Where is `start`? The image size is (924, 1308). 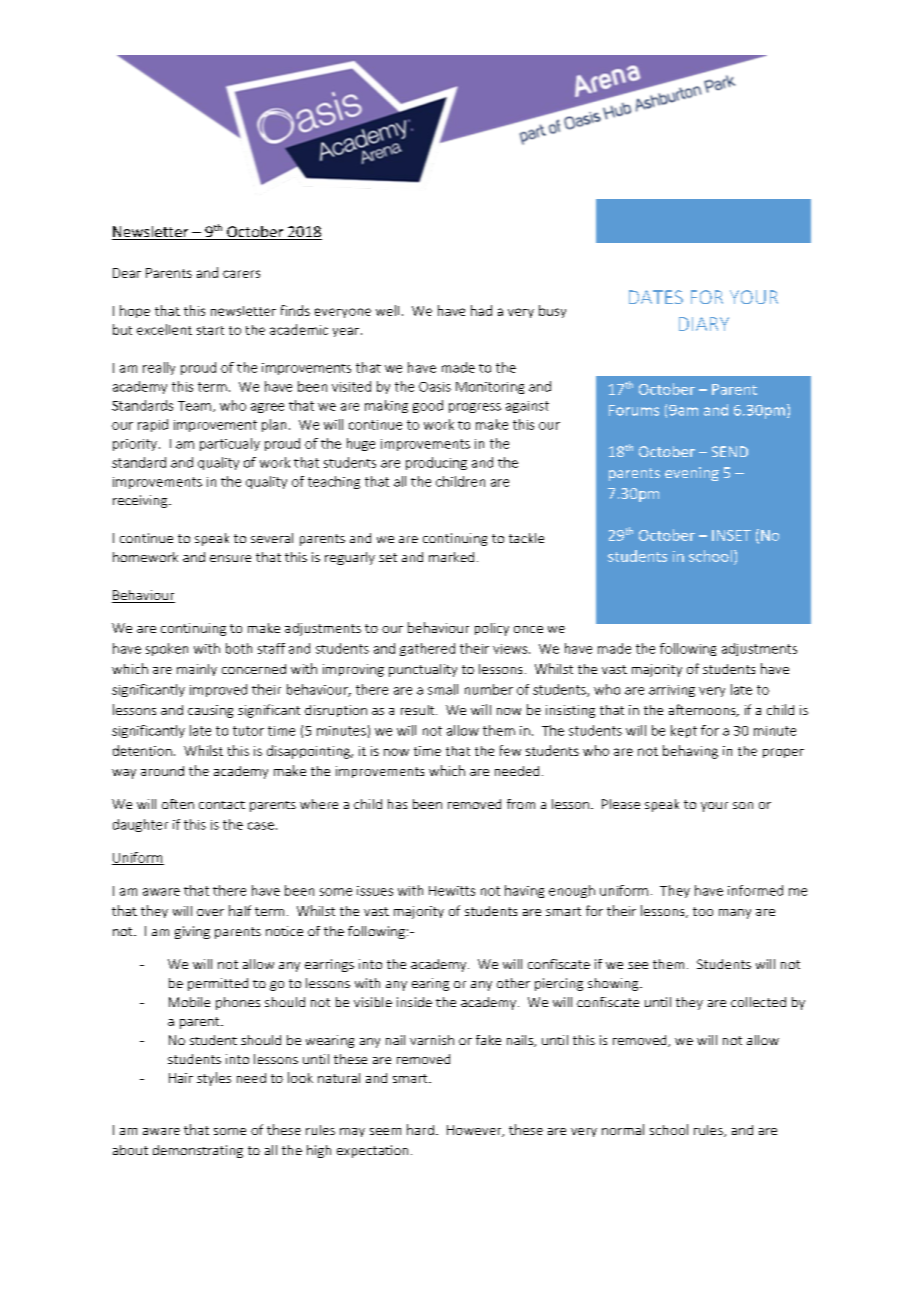
start is located at coordinates (210, 330).
